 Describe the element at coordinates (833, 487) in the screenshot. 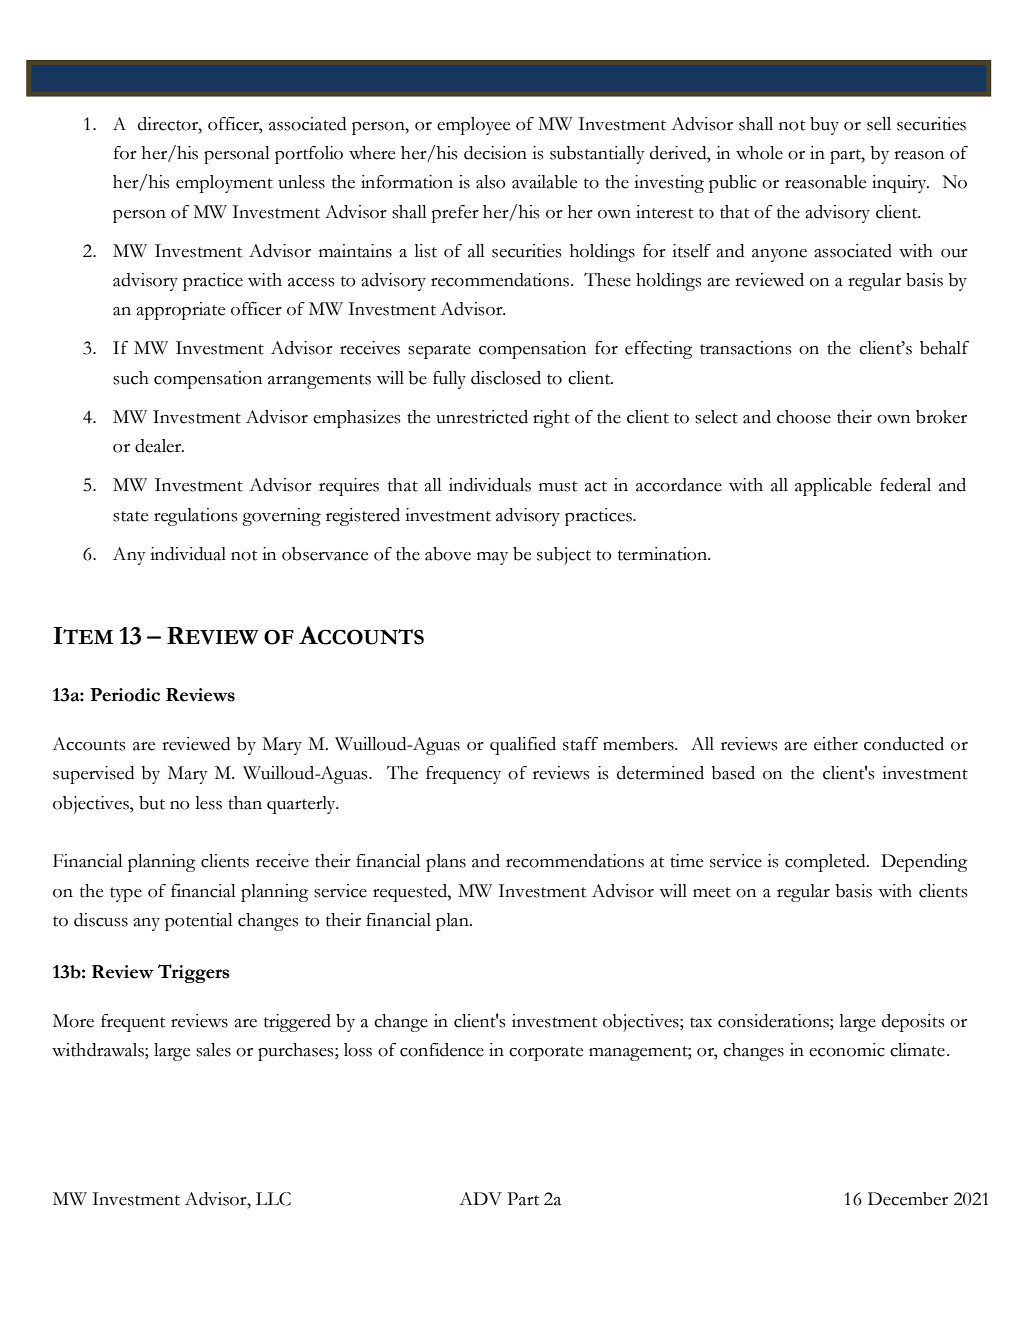

I see `applicable` at that location.
